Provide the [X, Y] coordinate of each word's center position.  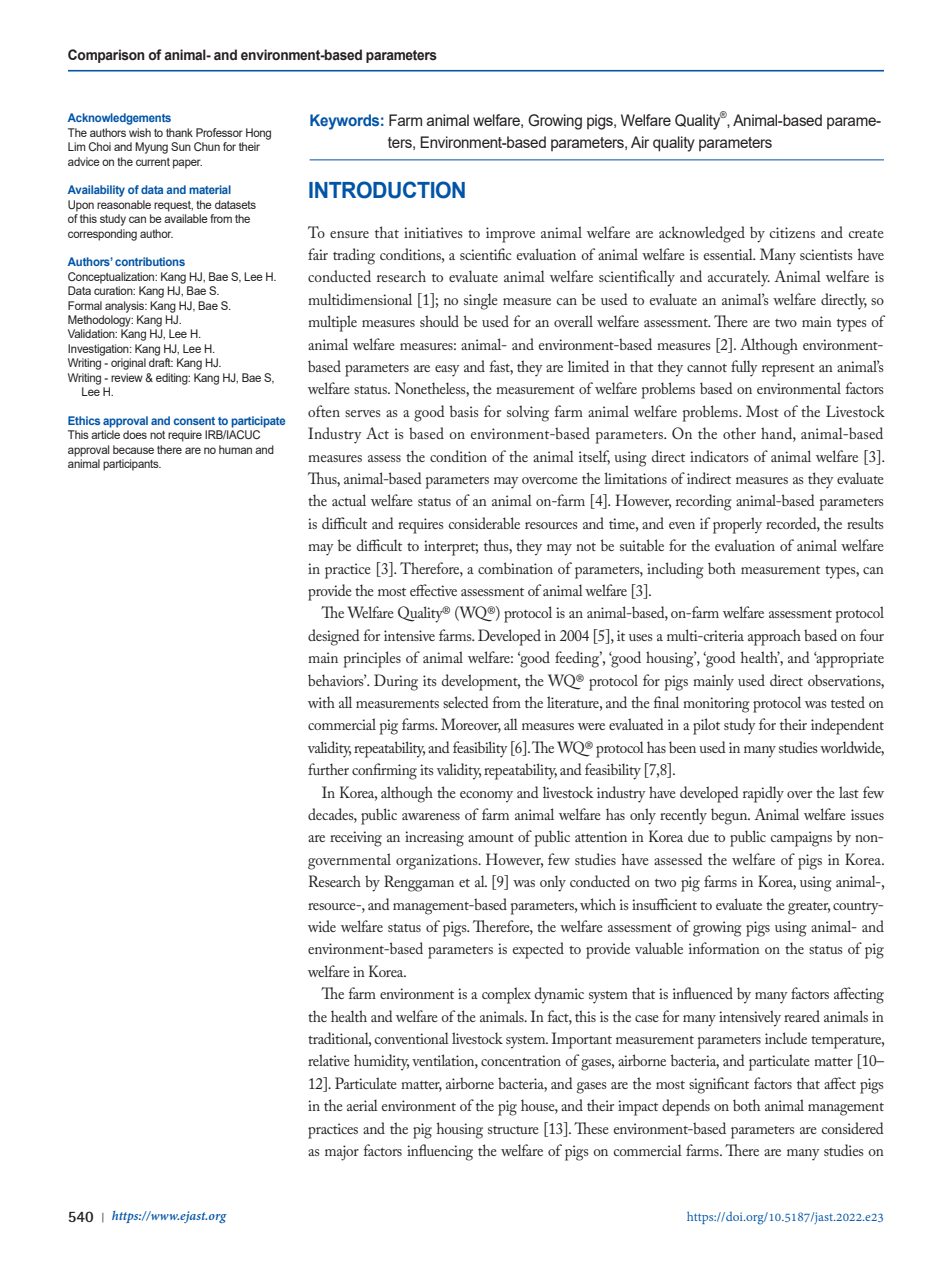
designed [334, 637]
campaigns [801, 839]
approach [774, 637]
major [342, 1153]
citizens [792, 232]
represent [788, 370]
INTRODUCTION [387, 190]
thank [179, 132]
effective [433, 590]
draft [161, 362]
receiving [356, 839]
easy [447, 371]
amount [491, 838]
